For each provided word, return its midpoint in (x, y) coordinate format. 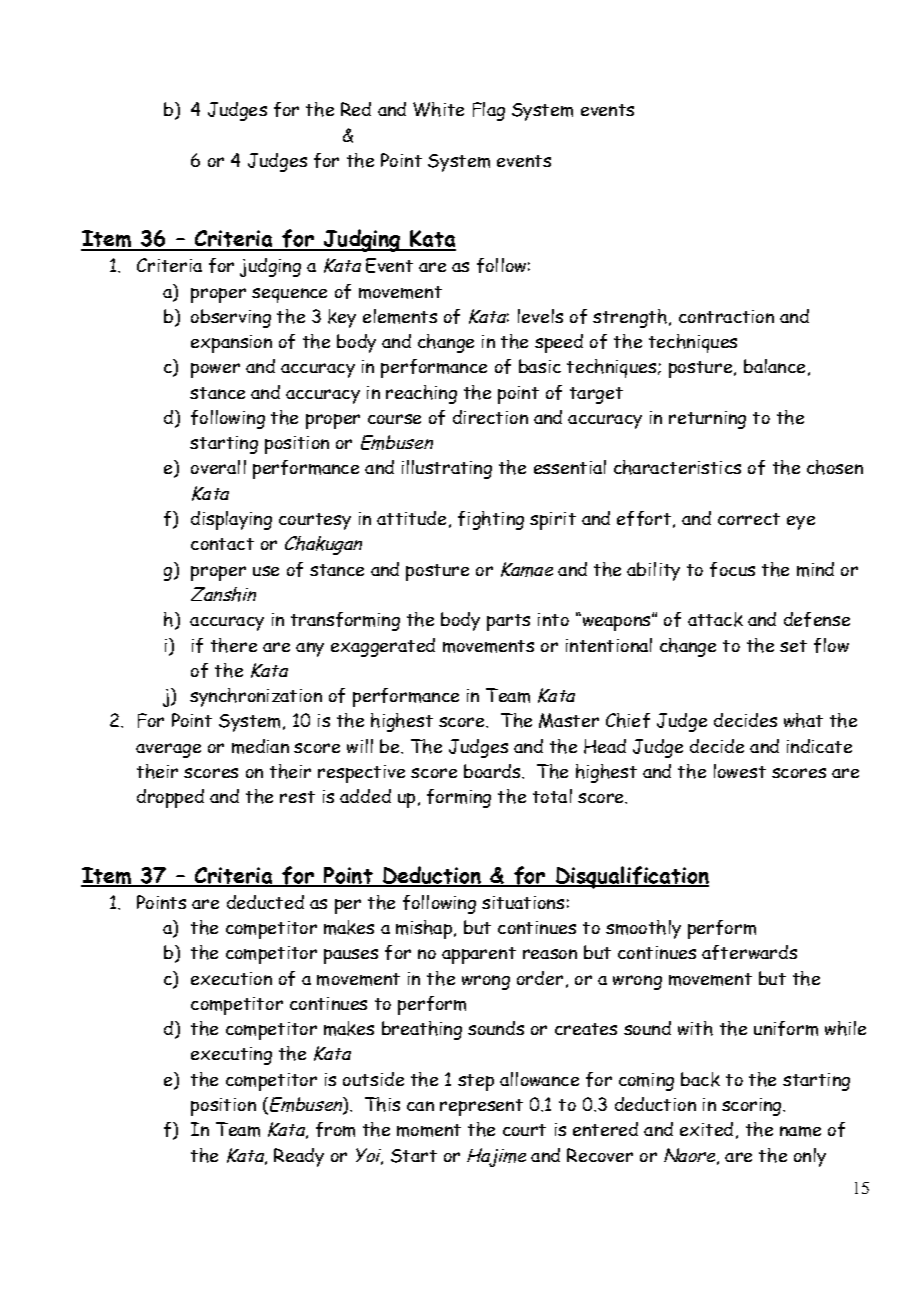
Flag (489, 111)
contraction (726, 316)
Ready (299, 1157)
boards (493, 771)
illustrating (447, 469)
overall (218, 467)
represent (481, 1107)
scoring (753, 1107)
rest (297, 797)
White (438, 109)
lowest (740, 771)
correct (749, 519)
